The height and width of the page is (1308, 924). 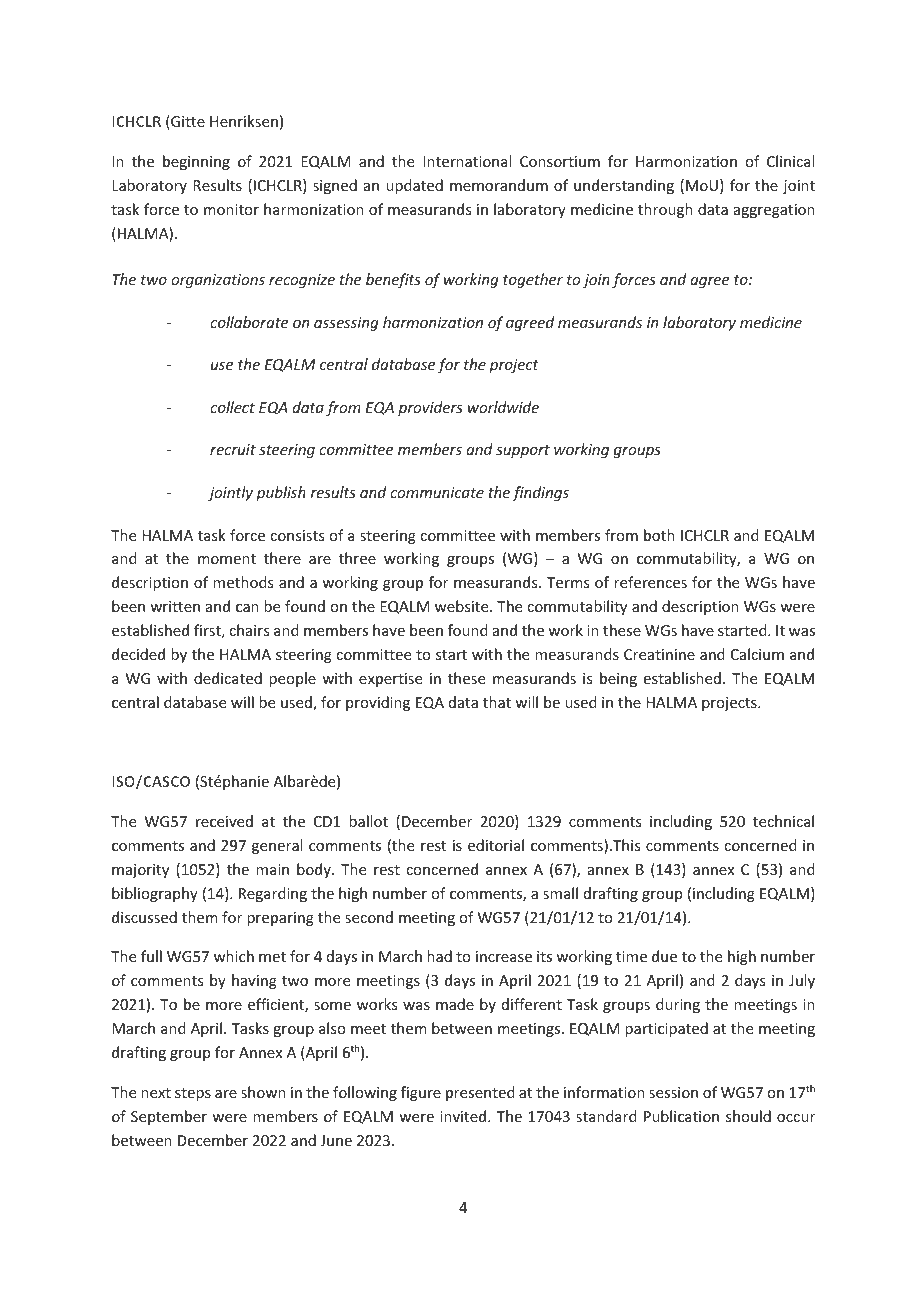 What do you see at coordinates (748, 1116) in the page?
I see `should` at bounding box center [748, 1116].
